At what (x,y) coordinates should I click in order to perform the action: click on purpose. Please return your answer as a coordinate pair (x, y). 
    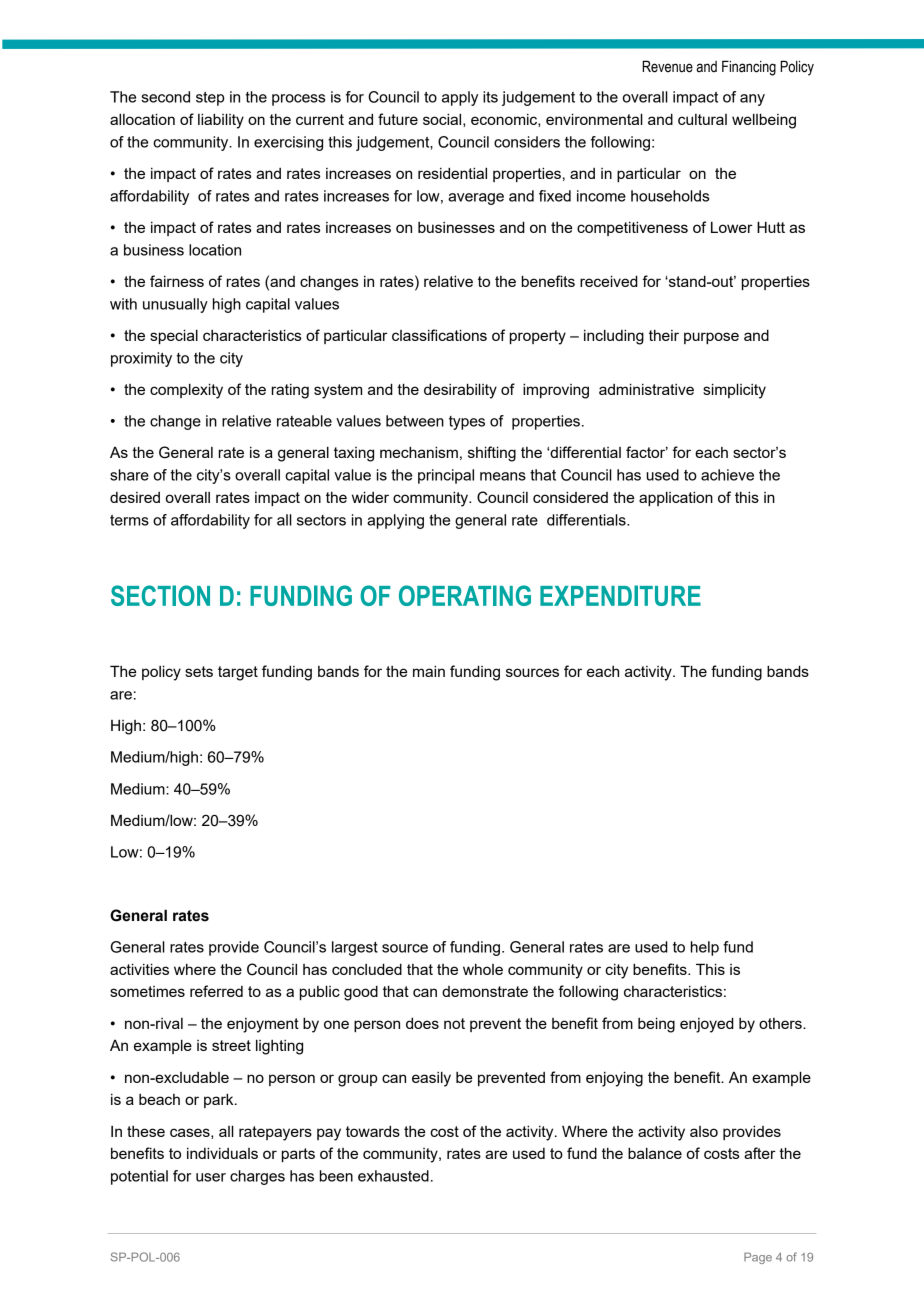
    Looking at the image, I should click on (711, 338).
